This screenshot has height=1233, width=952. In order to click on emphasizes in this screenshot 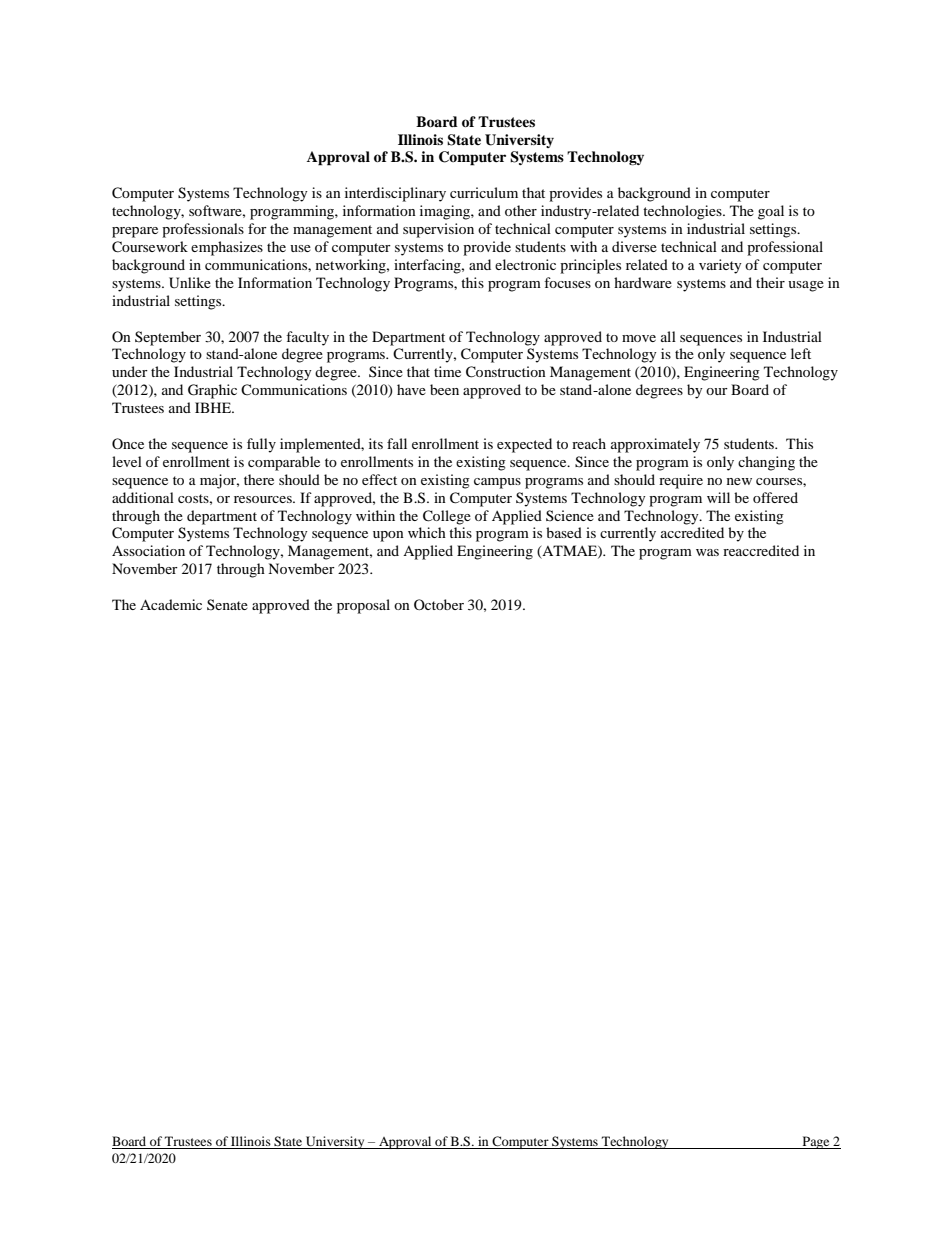, I will do `click(227, 248)`.
